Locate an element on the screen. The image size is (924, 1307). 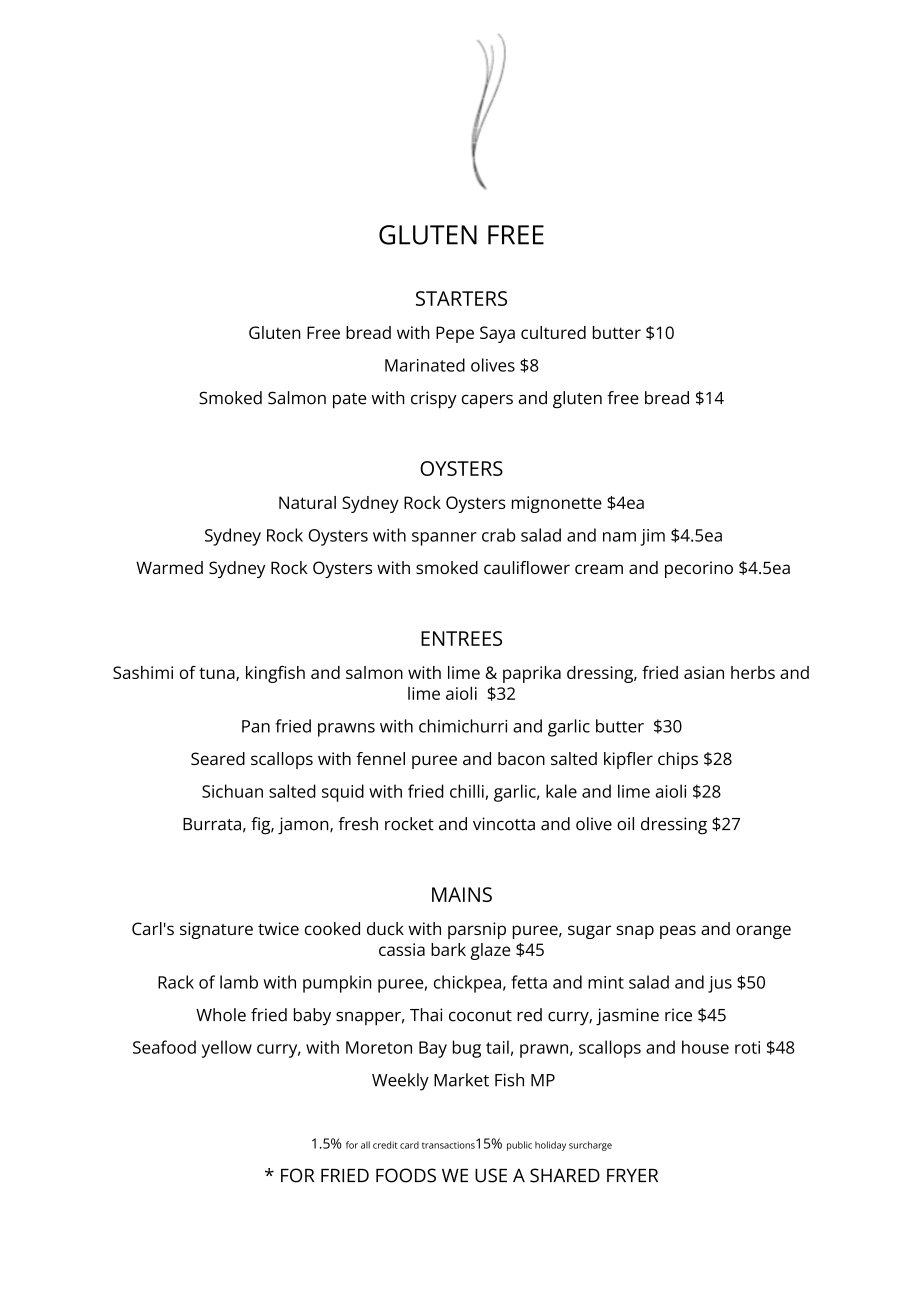
Seared is located at coordinates (218, 758).
